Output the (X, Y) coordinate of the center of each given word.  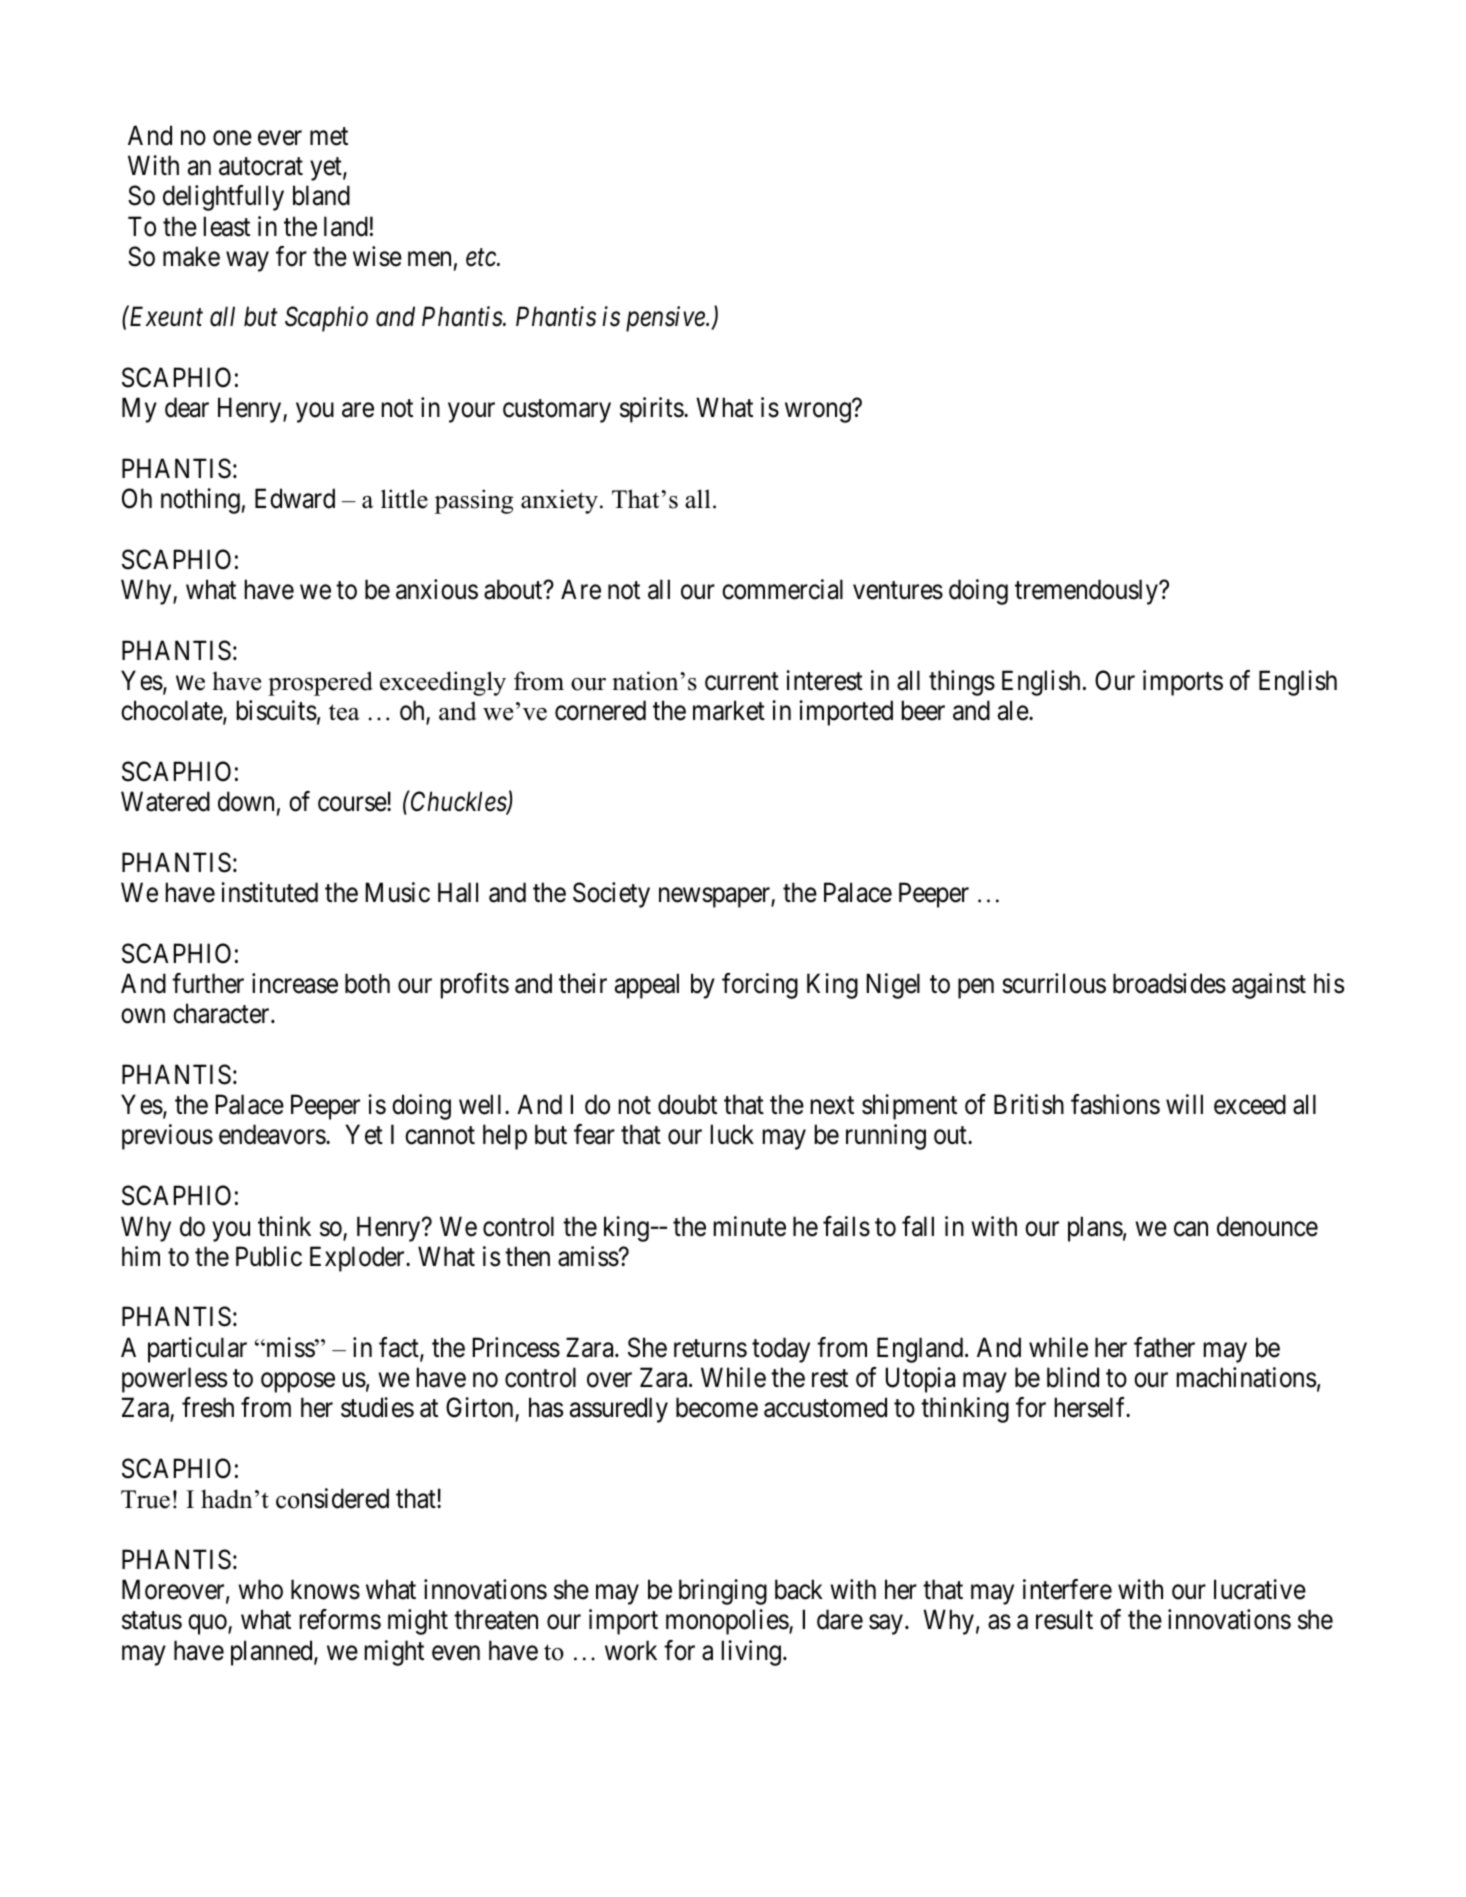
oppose (298, 1383)
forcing (760, 986)
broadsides (1169, 983)
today (781, 1350)
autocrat (261, 167)
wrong (818, 413)
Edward (295, 498)
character (222, 1013)
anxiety (559, 501)
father (1164, 1347)
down (246, 801)
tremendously (1087, 592)
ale (1014, 710)
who (260, 1589)
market (729, 710)
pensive (666, 319)
